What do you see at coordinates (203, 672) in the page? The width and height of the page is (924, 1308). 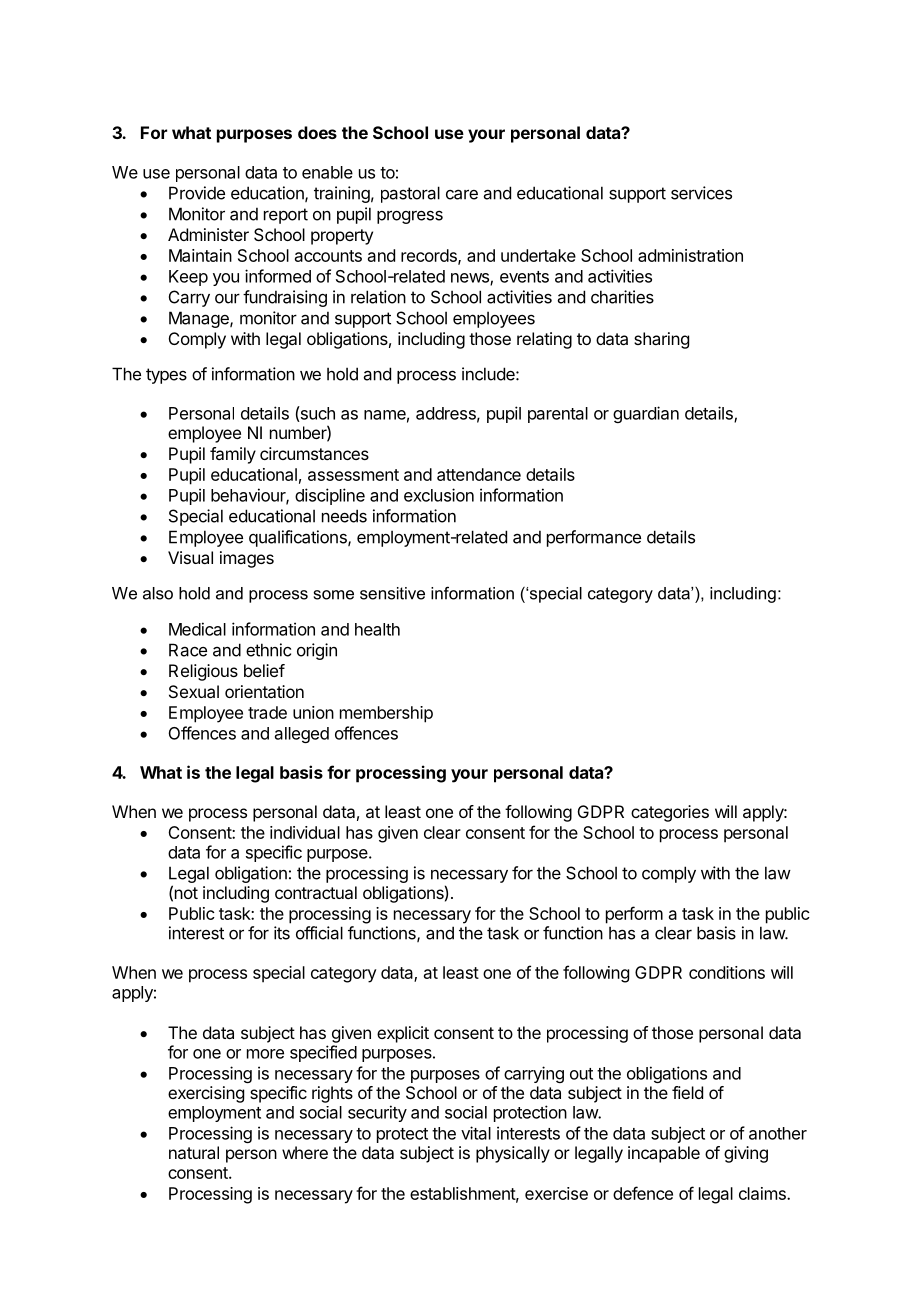 I see `Religious` at bounding box center [203, 672].
